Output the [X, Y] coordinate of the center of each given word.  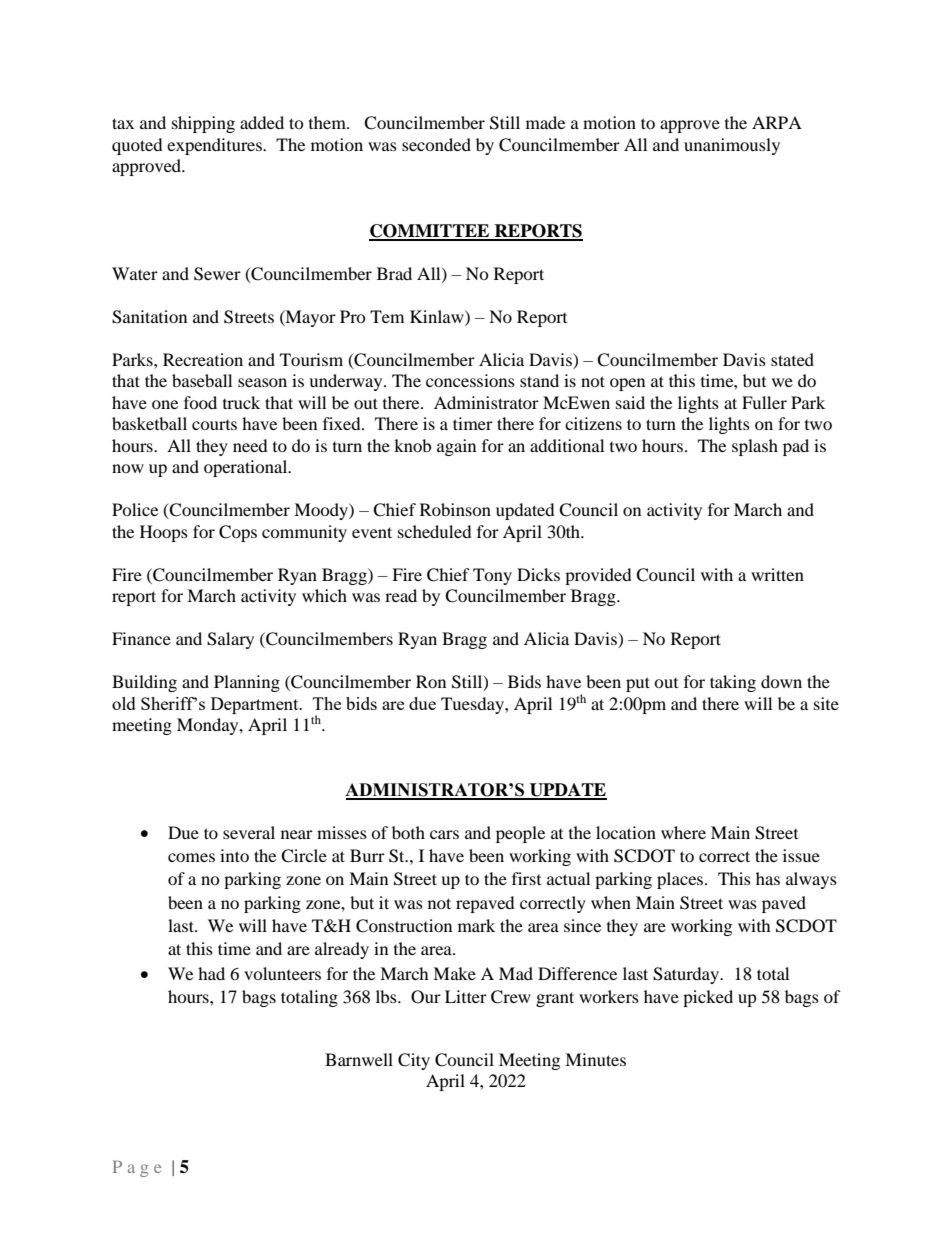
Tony [492, 576]
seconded [436, 144]
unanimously [732, 146]
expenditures [215, 146]
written [777, 574]
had [211, 973]
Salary [230, 640]
